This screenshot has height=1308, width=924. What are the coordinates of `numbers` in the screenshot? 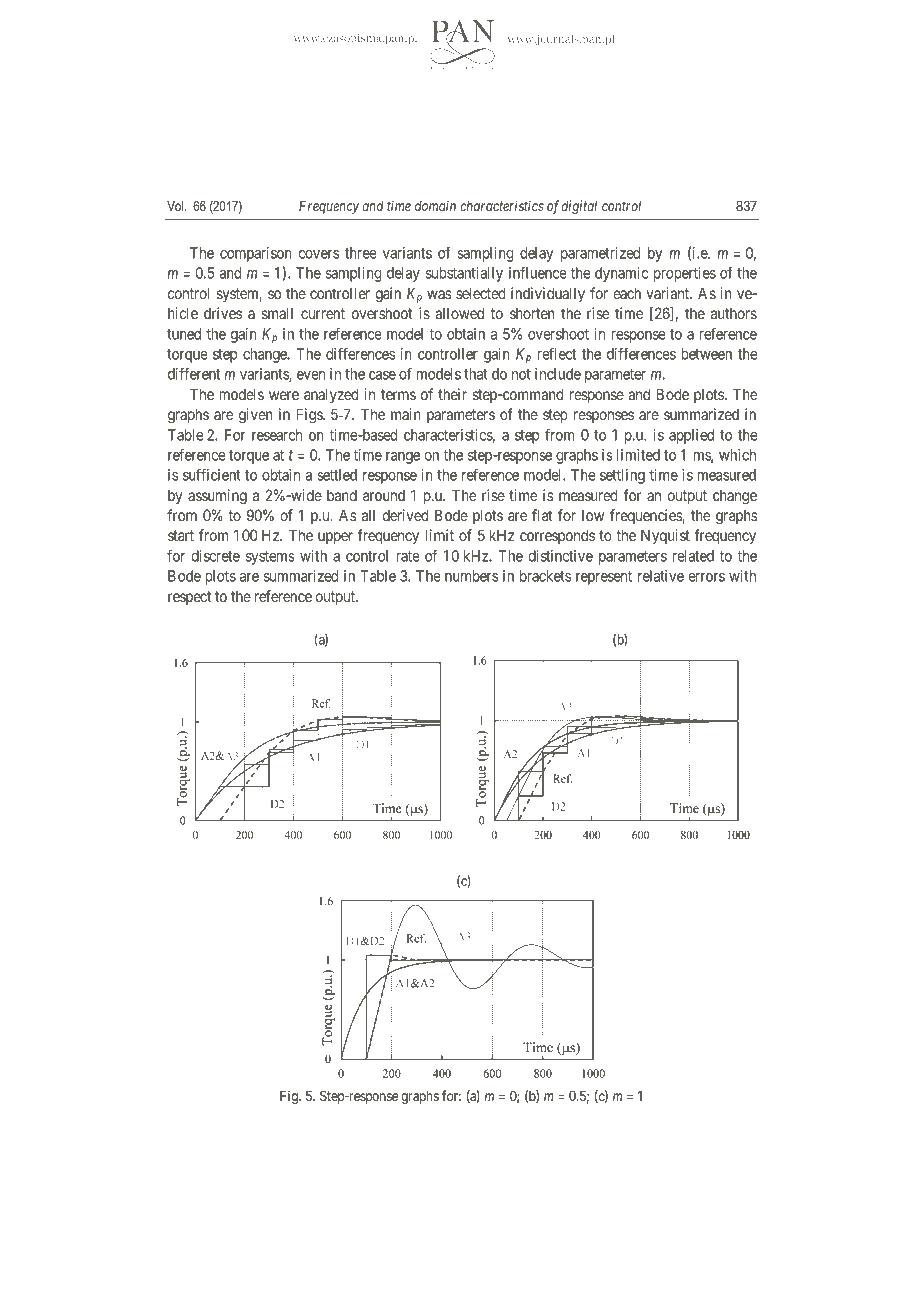 It's located at (471, 576).
